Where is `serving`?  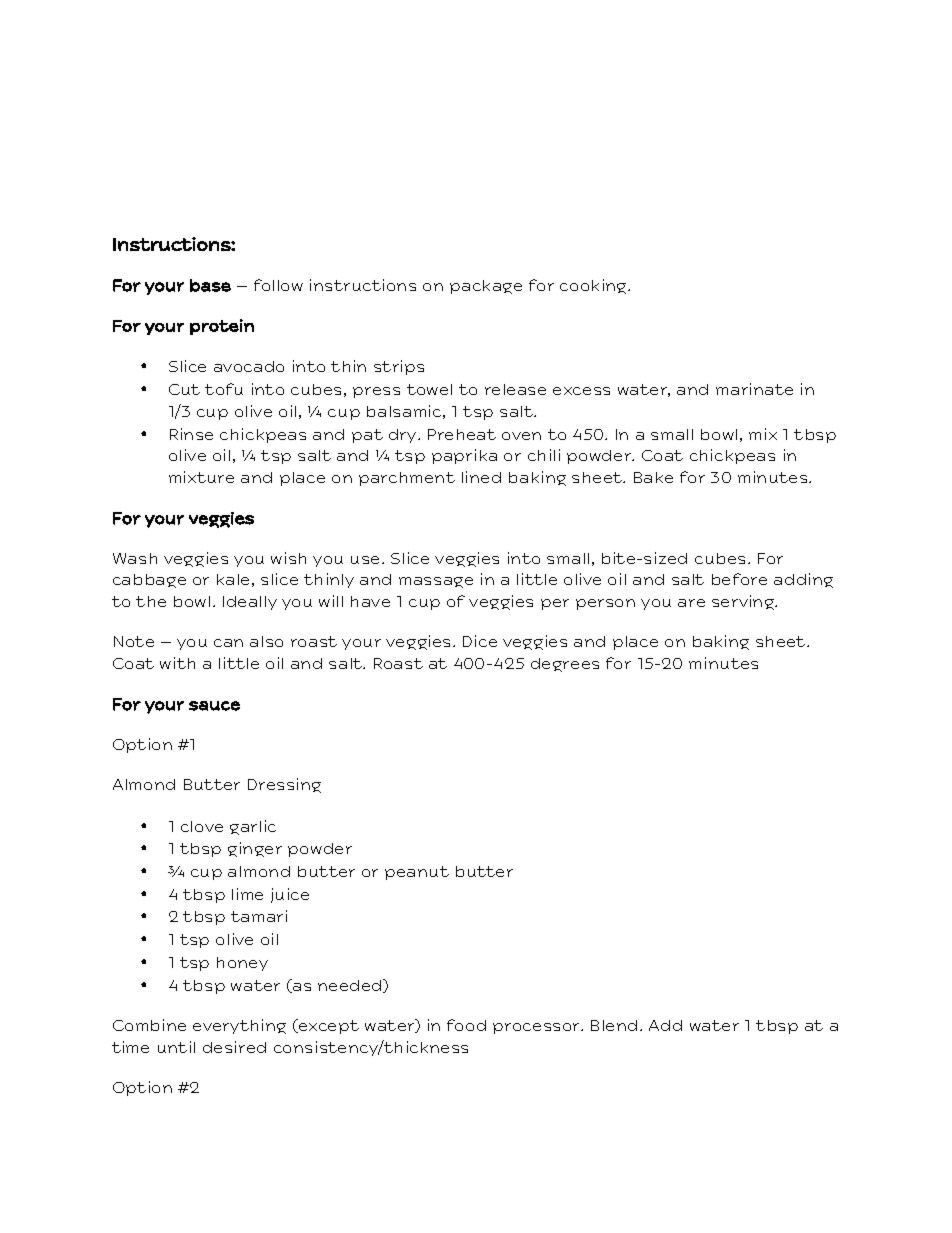
serving is located at coordinates (744, 602).
